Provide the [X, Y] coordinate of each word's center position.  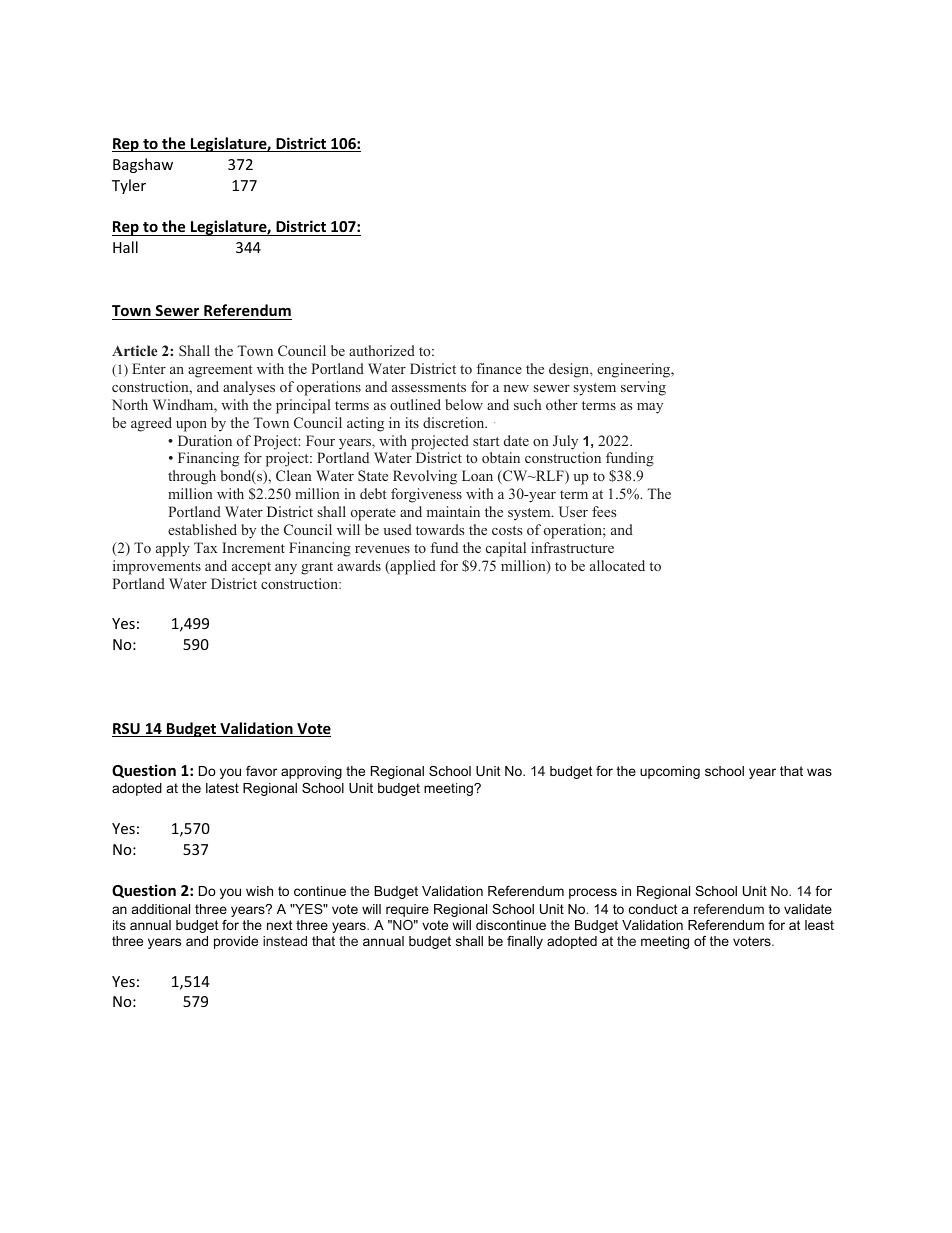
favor [261, 771]
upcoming [670, 772]
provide [236, 942]
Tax [206, 547]
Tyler [129, 186]
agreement [220, 371]
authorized [382, 350]
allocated [617, 565]
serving [643, 388]
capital [506, 549]
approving [311, 772]
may [650, 408]
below [464, 404]
